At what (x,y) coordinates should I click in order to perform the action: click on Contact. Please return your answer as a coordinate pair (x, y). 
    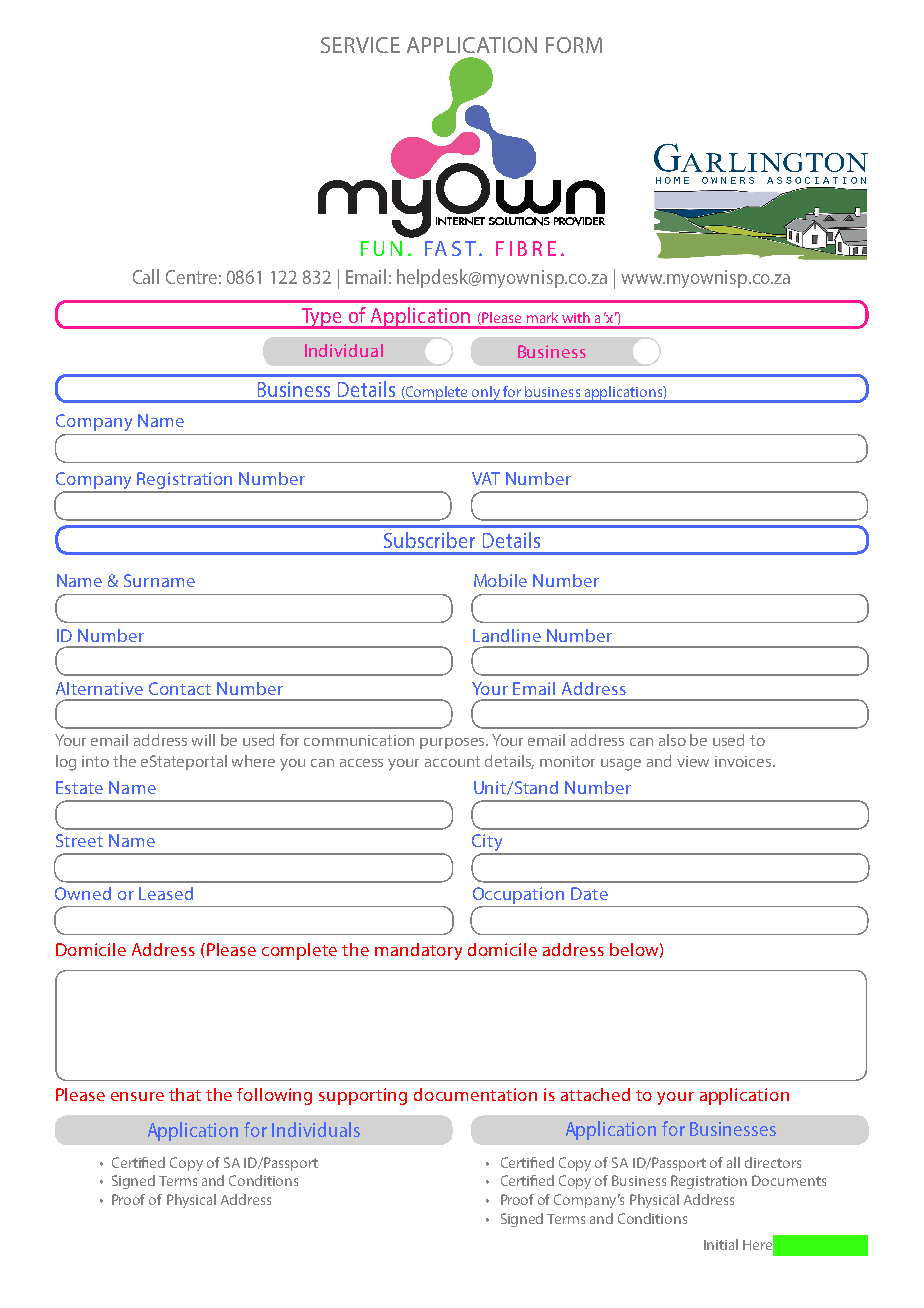
    Looking at the image, I should click on (180, 688).
